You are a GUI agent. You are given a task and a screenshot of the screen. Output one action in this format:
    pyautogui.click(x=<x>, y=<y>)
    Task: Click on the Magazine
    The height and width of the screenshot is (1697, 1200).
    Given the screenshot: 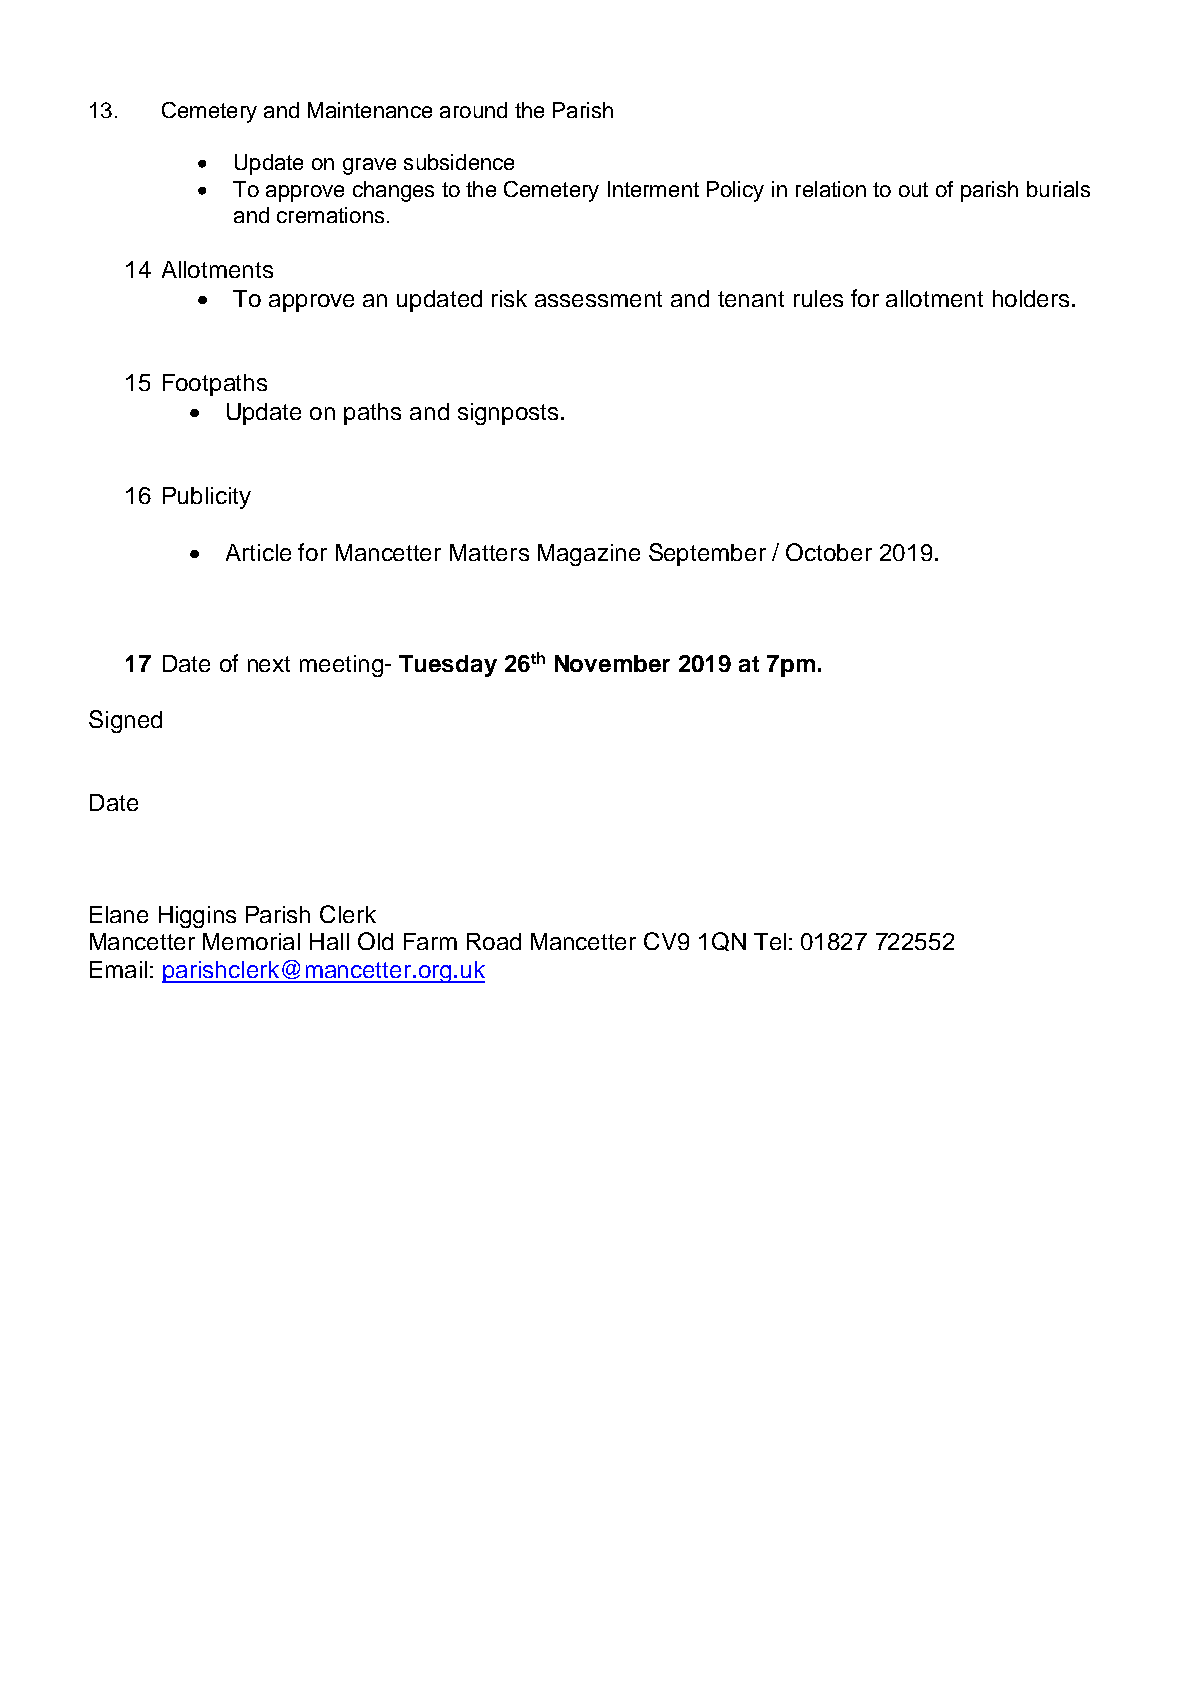 What is the action you would take?
    pyautogui.click(x=589, y=555)
